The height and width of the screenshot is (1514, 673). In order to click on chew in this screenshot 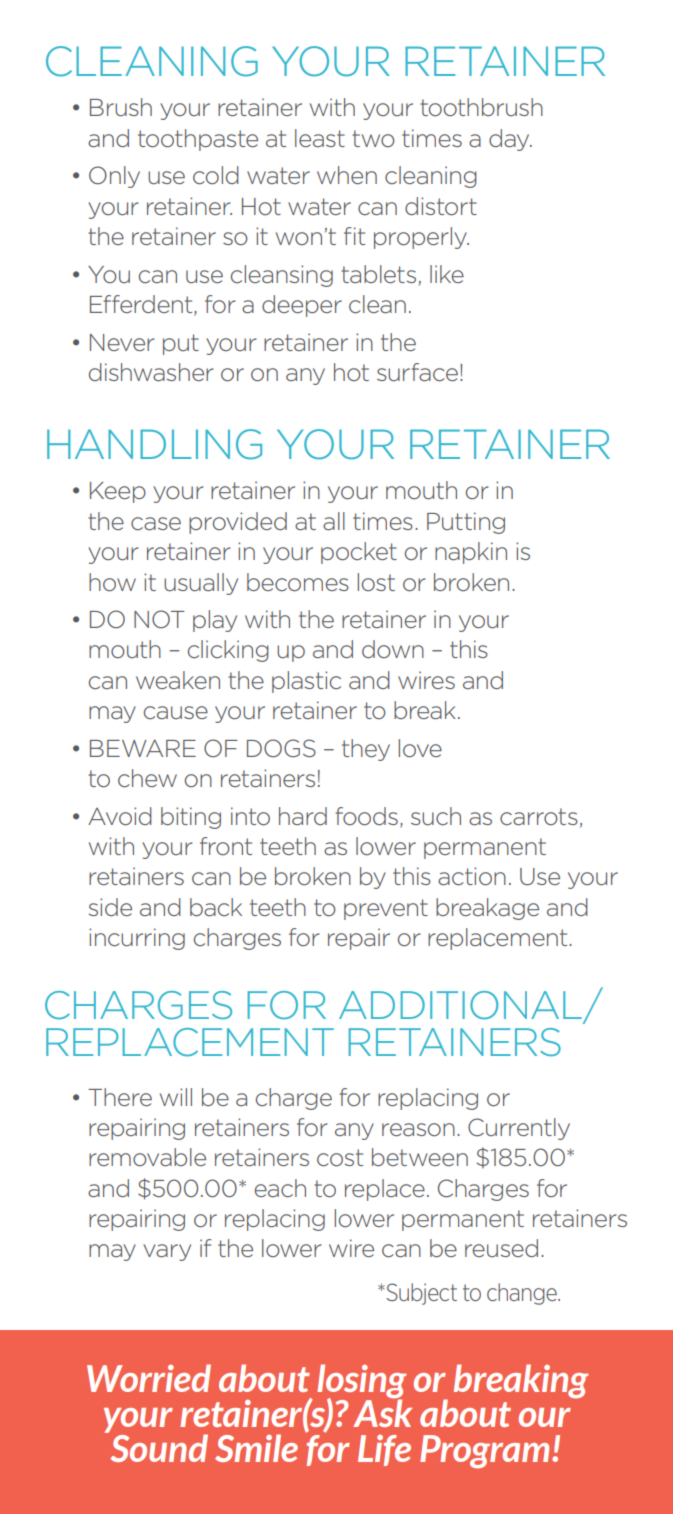, I will do `click(147, 778)`.
